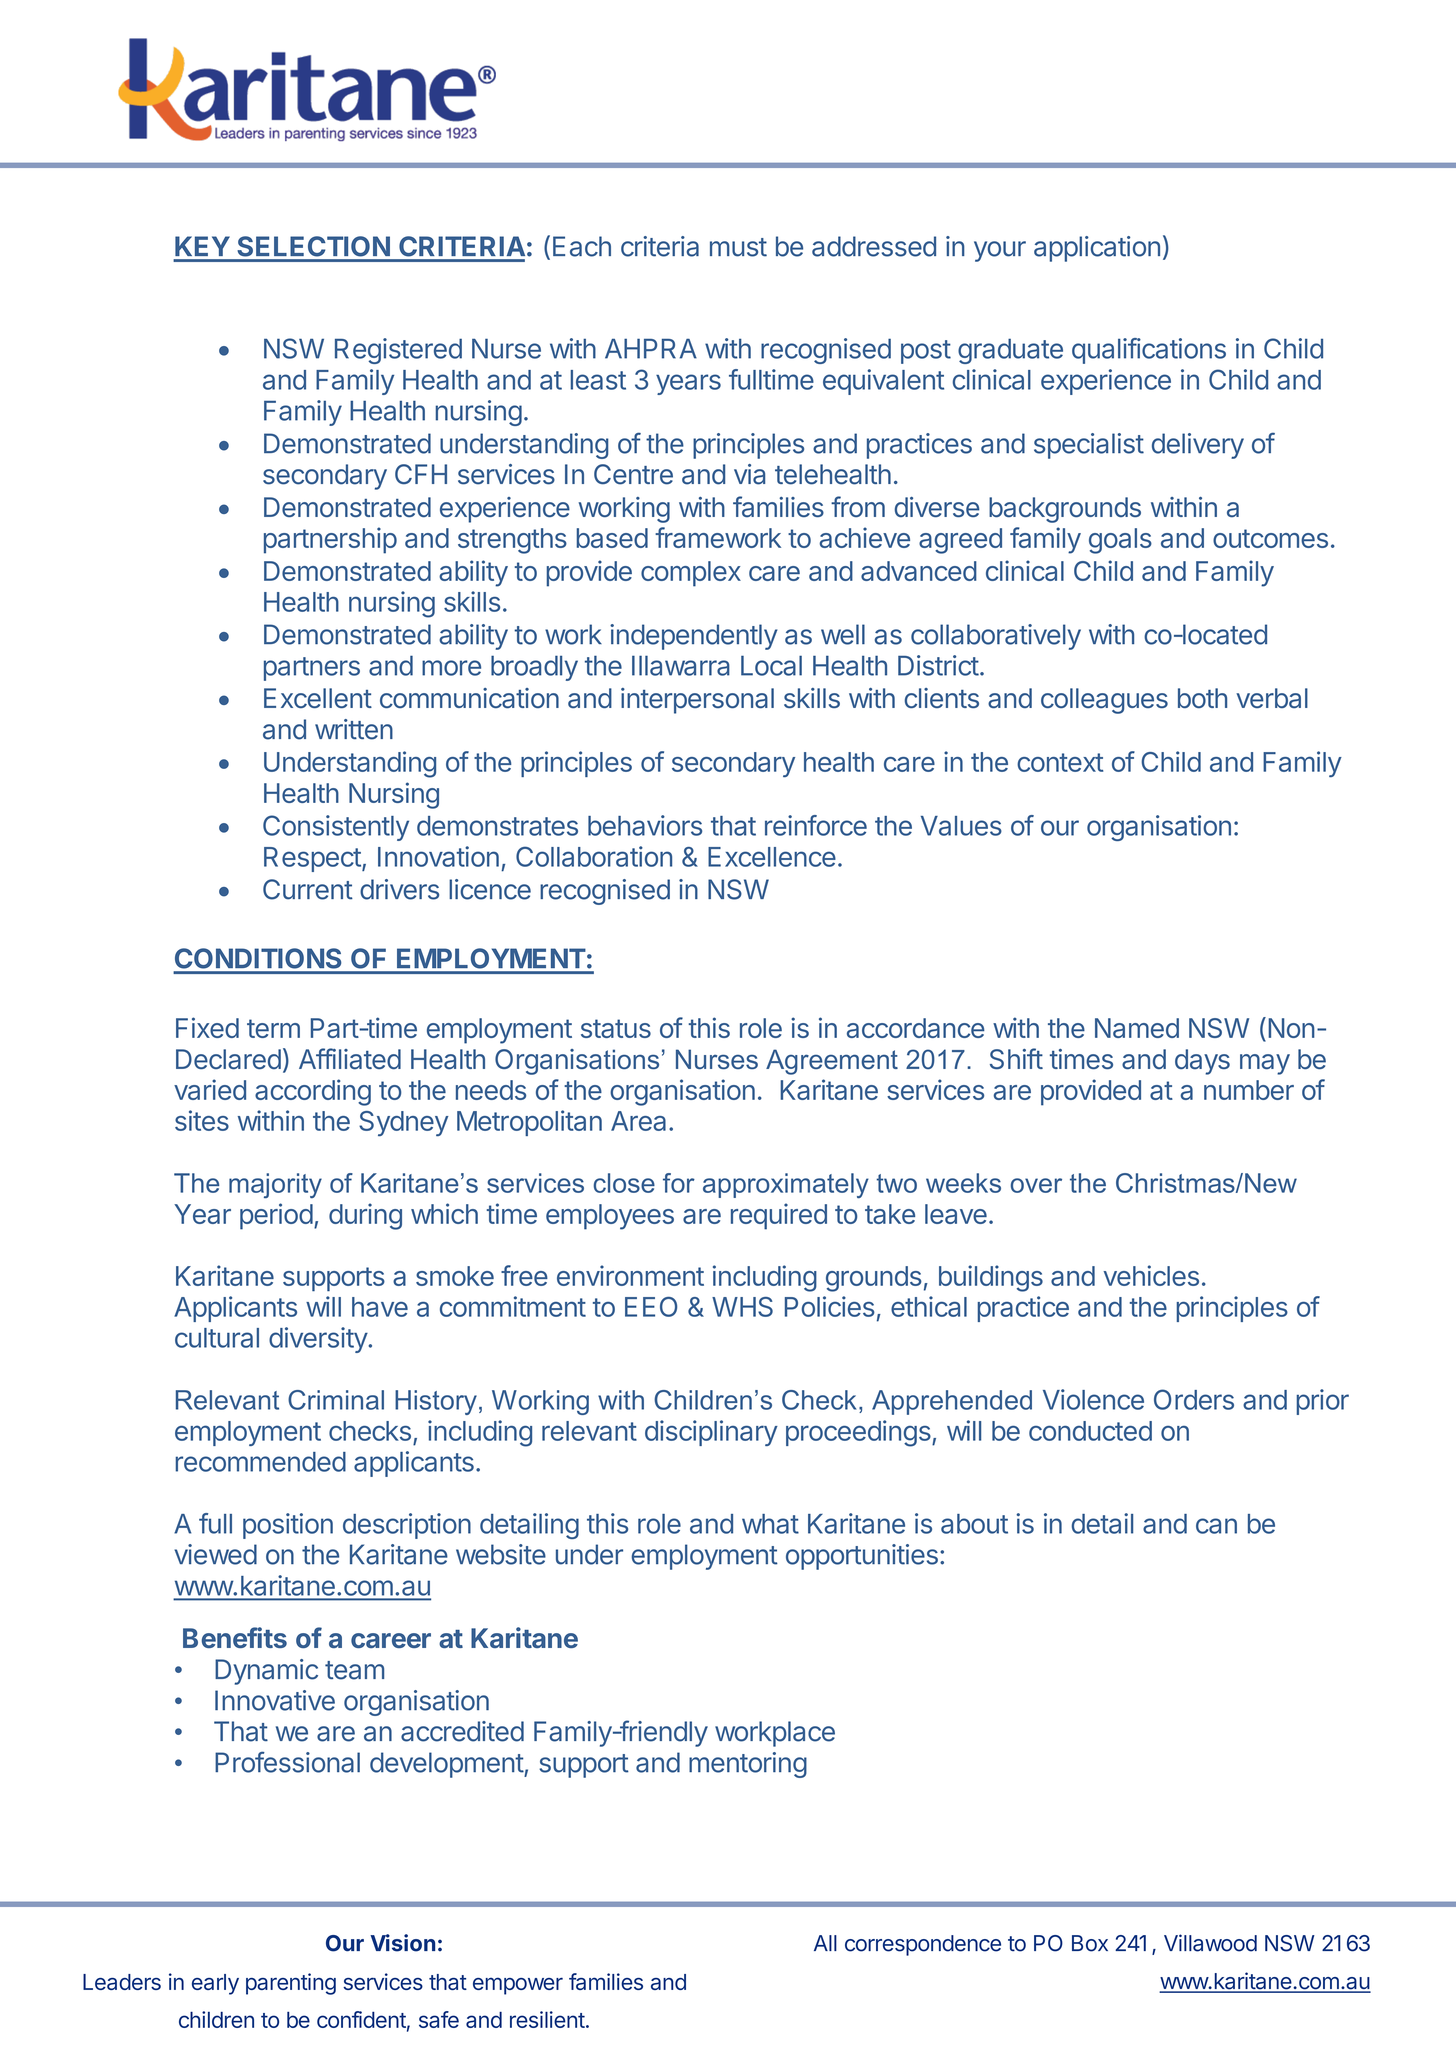  What do you see at coordinates (738, 247) in the document?
I see `must` at bounding box center [738, 247].
